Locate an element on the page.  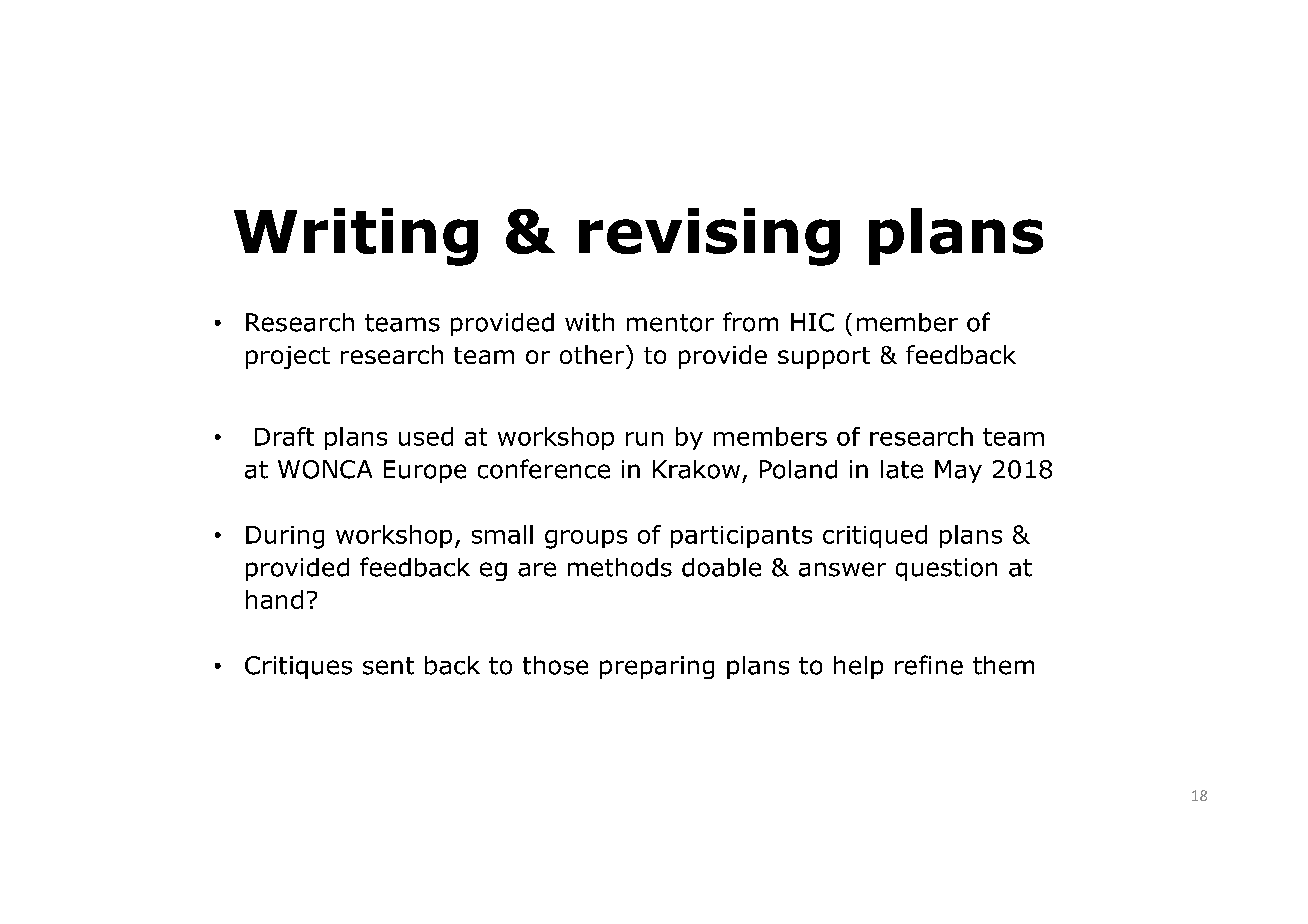
During is located at coordinates (285, 537).
